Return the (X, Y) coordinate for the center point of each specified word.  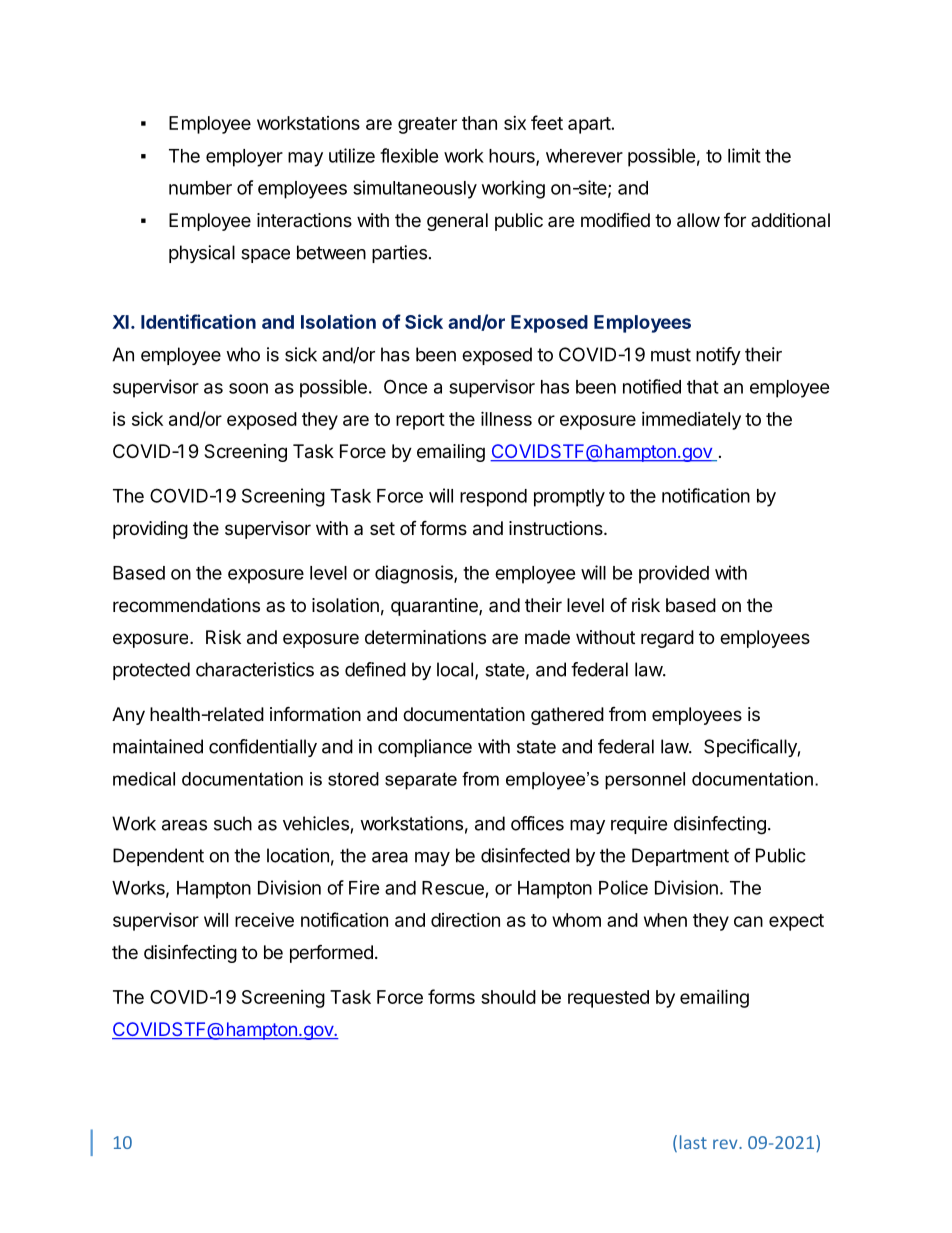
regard (667, 639)
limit (744, 155)
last (693, 1142)
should (508, 997)
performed (331, 953)
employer (244, 158)
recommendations (186, 605)
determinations (425, 637)
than (479, 123)
